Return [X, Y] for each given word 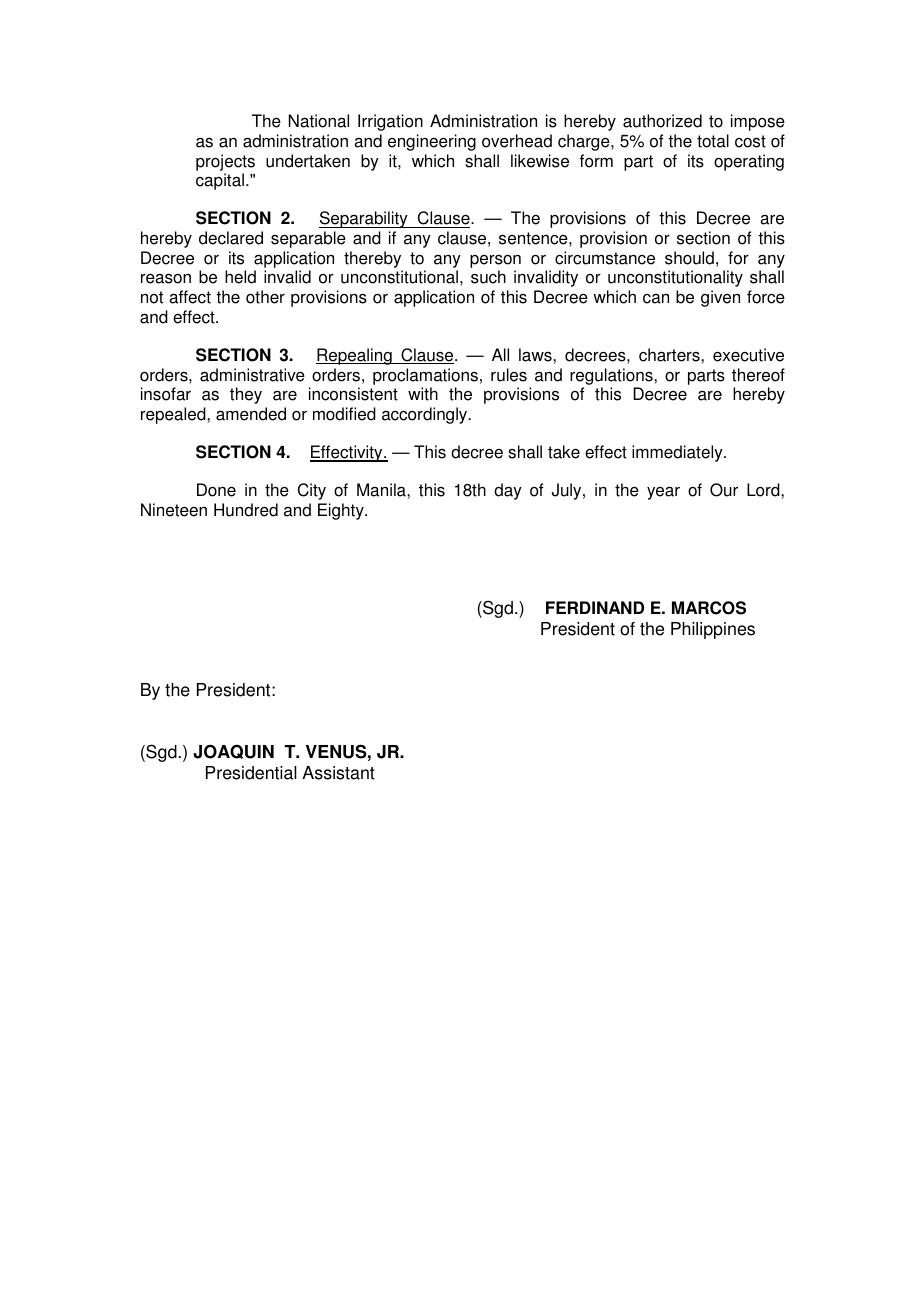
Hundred [246, 510]
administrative [252, 375]
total [713, 141]
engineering [432, 142]
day [508, 491]
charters [670, 355]
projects [225, 162]
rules [509, 375]
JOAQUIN [233, 751]
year [663, 493]
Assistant [338, 773]
